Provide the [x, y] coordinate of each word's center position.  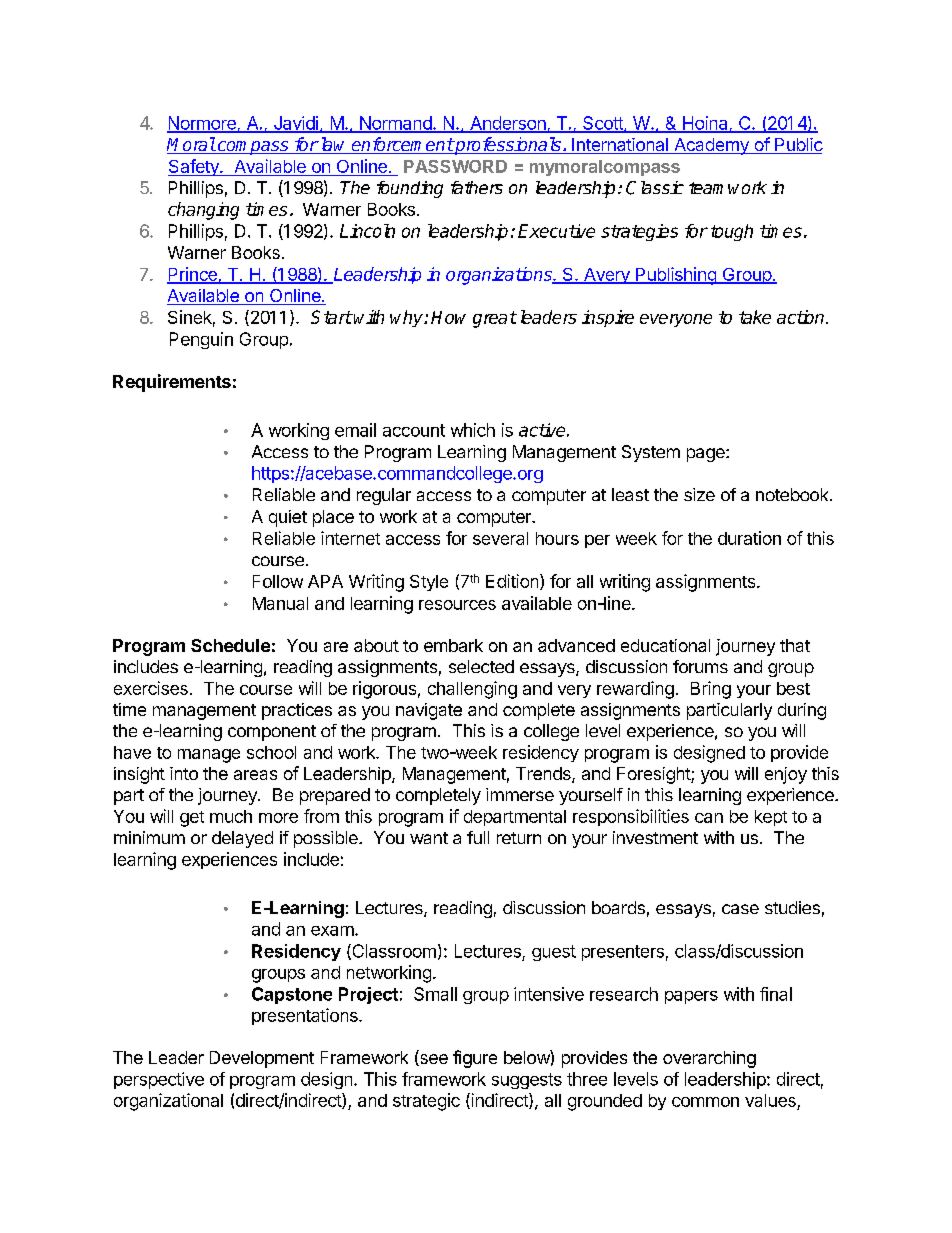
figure [475, 1059]
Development [262, 1059]
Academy [711, 146]
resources [457, 605]
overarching [709, 1059]
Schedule [230, 645]
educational [665, 645]
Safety [194, 167]
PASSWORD [455, 166]
